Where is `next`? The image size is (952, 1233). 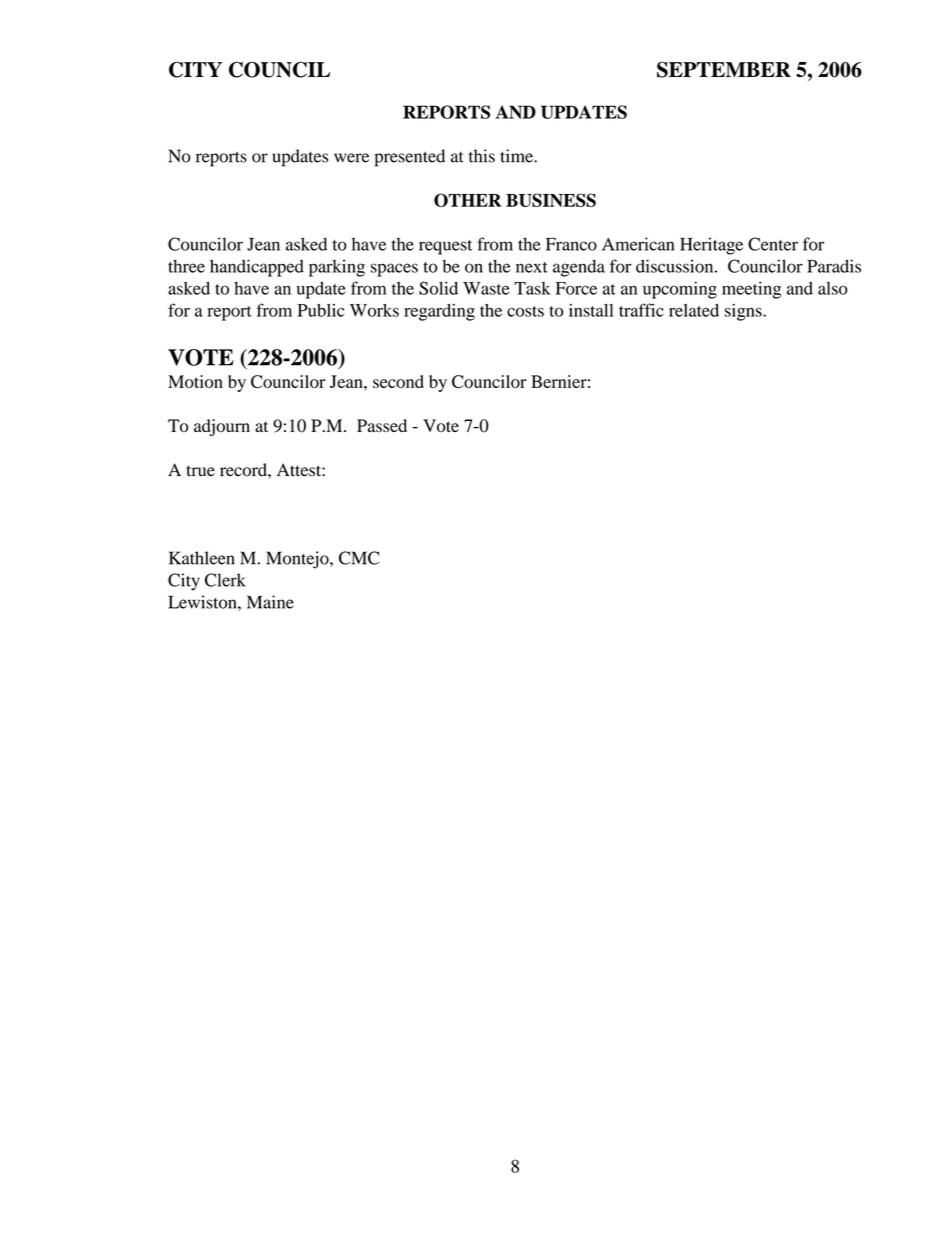
next is located at coordinates (532, 267).
